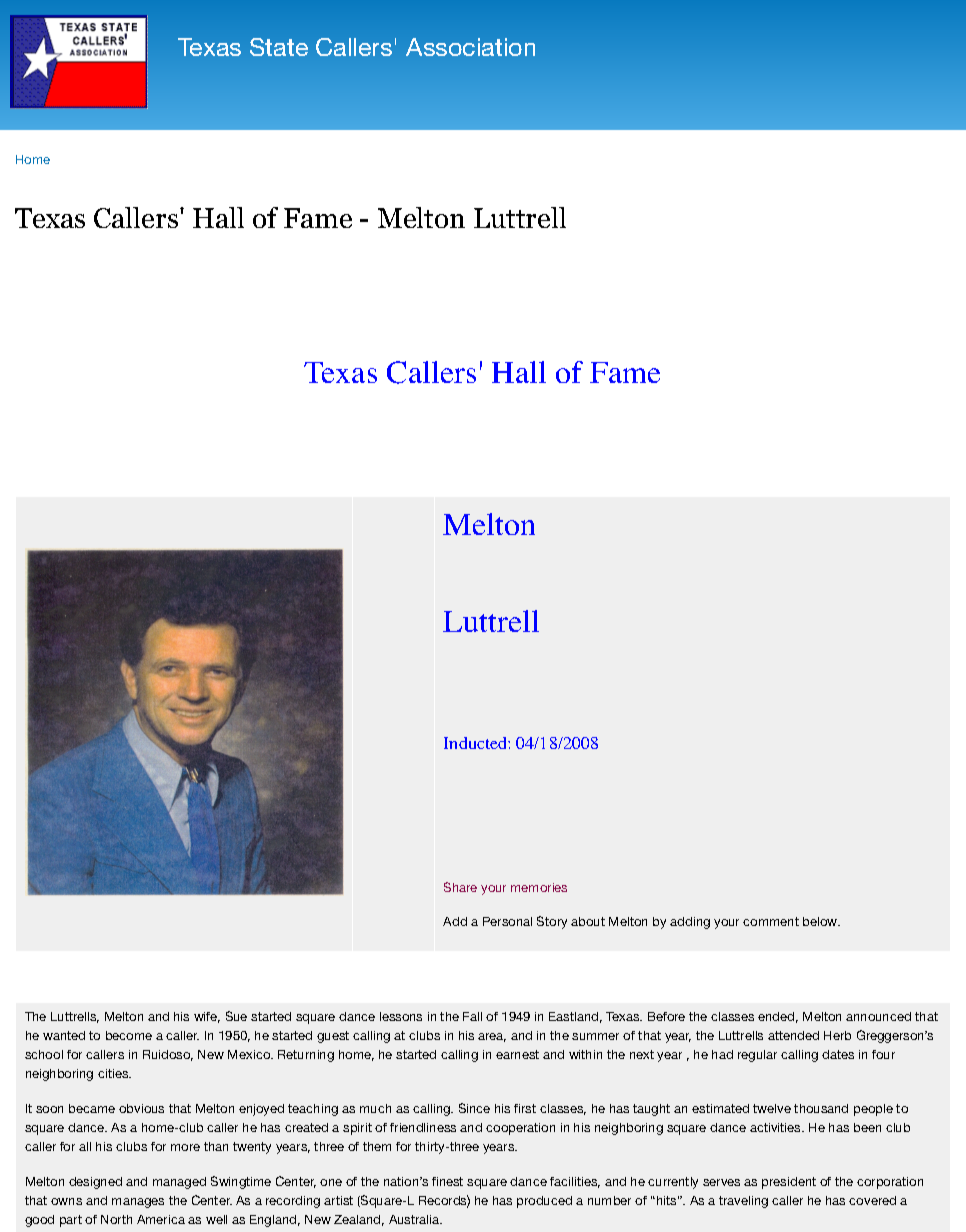 Image resolution: width=966 pixels, height=1232 pixels. What do you see at coordinates (821, 921) in the screenshot?
I see `below` at bounding box center [821, 921].
